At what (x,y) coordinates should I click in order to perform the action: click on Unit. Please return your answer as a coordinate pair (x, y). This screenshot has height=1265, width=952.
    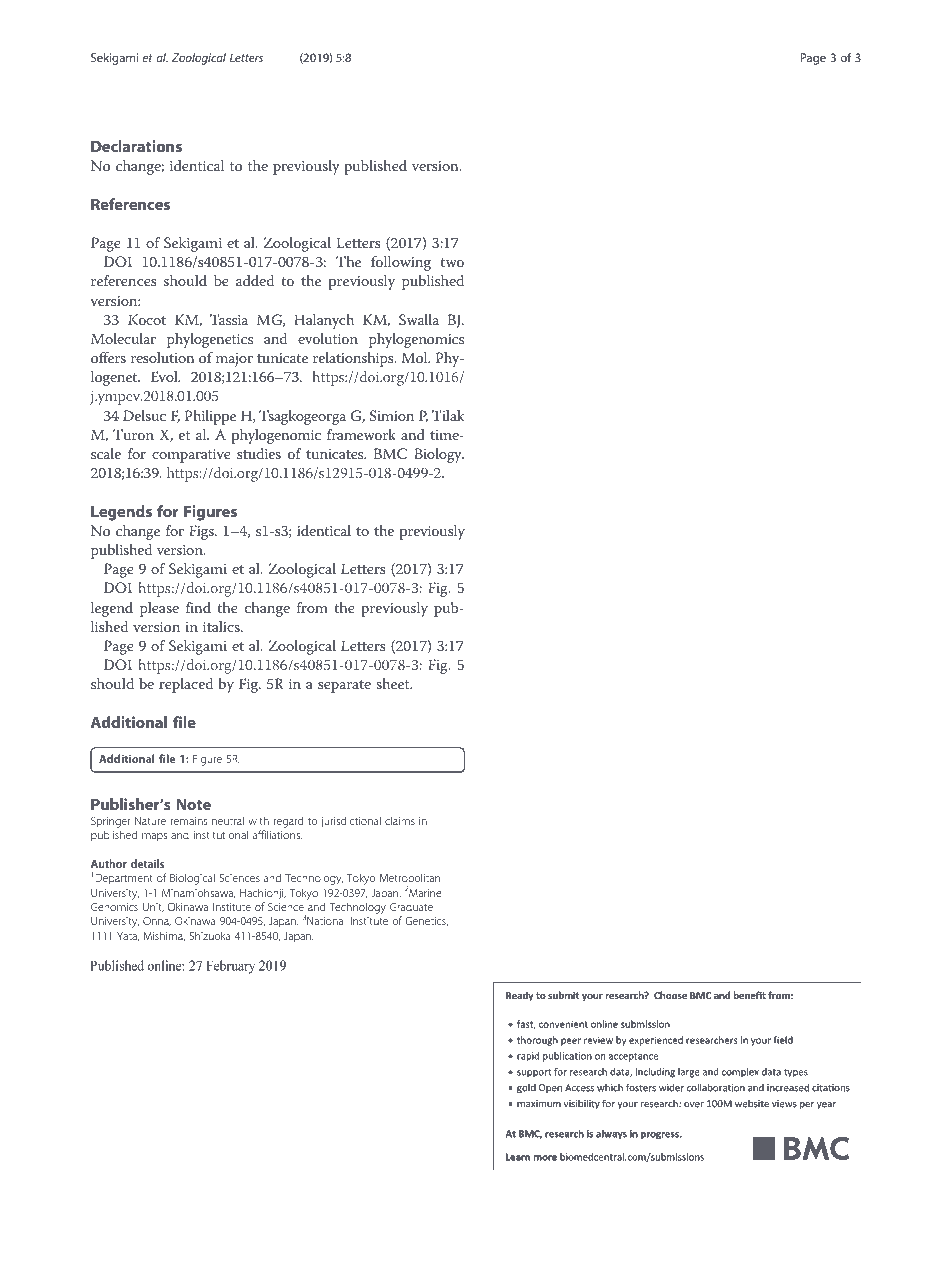
    Looking at the image, I should click on (153, 908).
